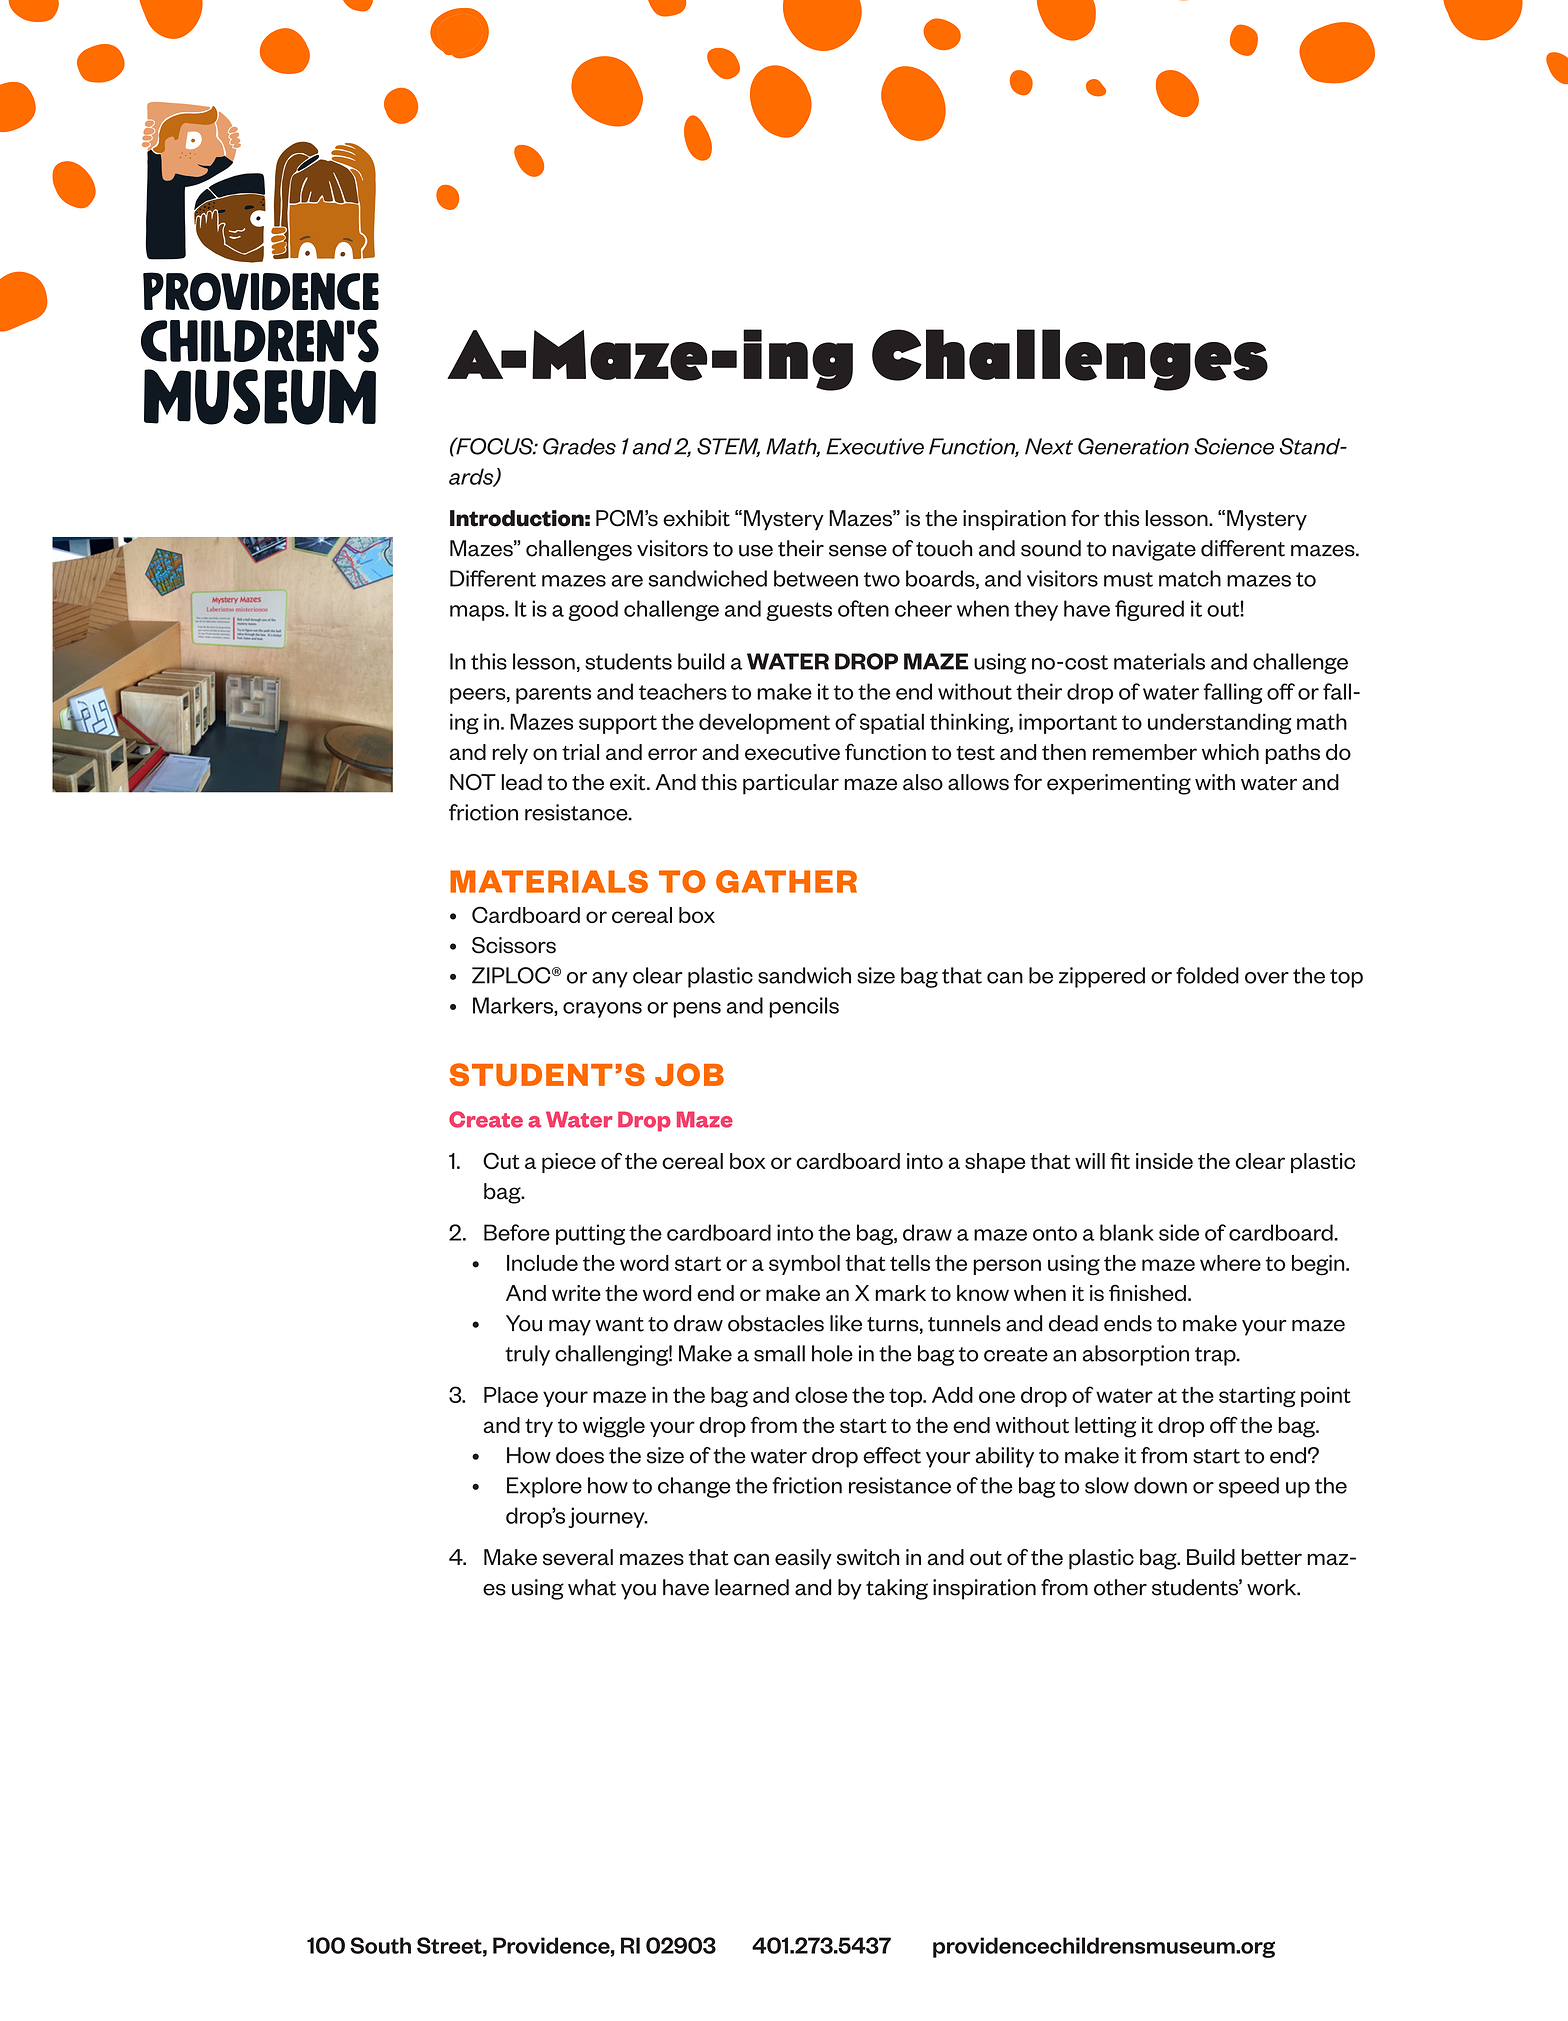  What do you see at coordinates (578, 1557) in the screenshot?
I see `several` at bounding box center [578, 1557].
